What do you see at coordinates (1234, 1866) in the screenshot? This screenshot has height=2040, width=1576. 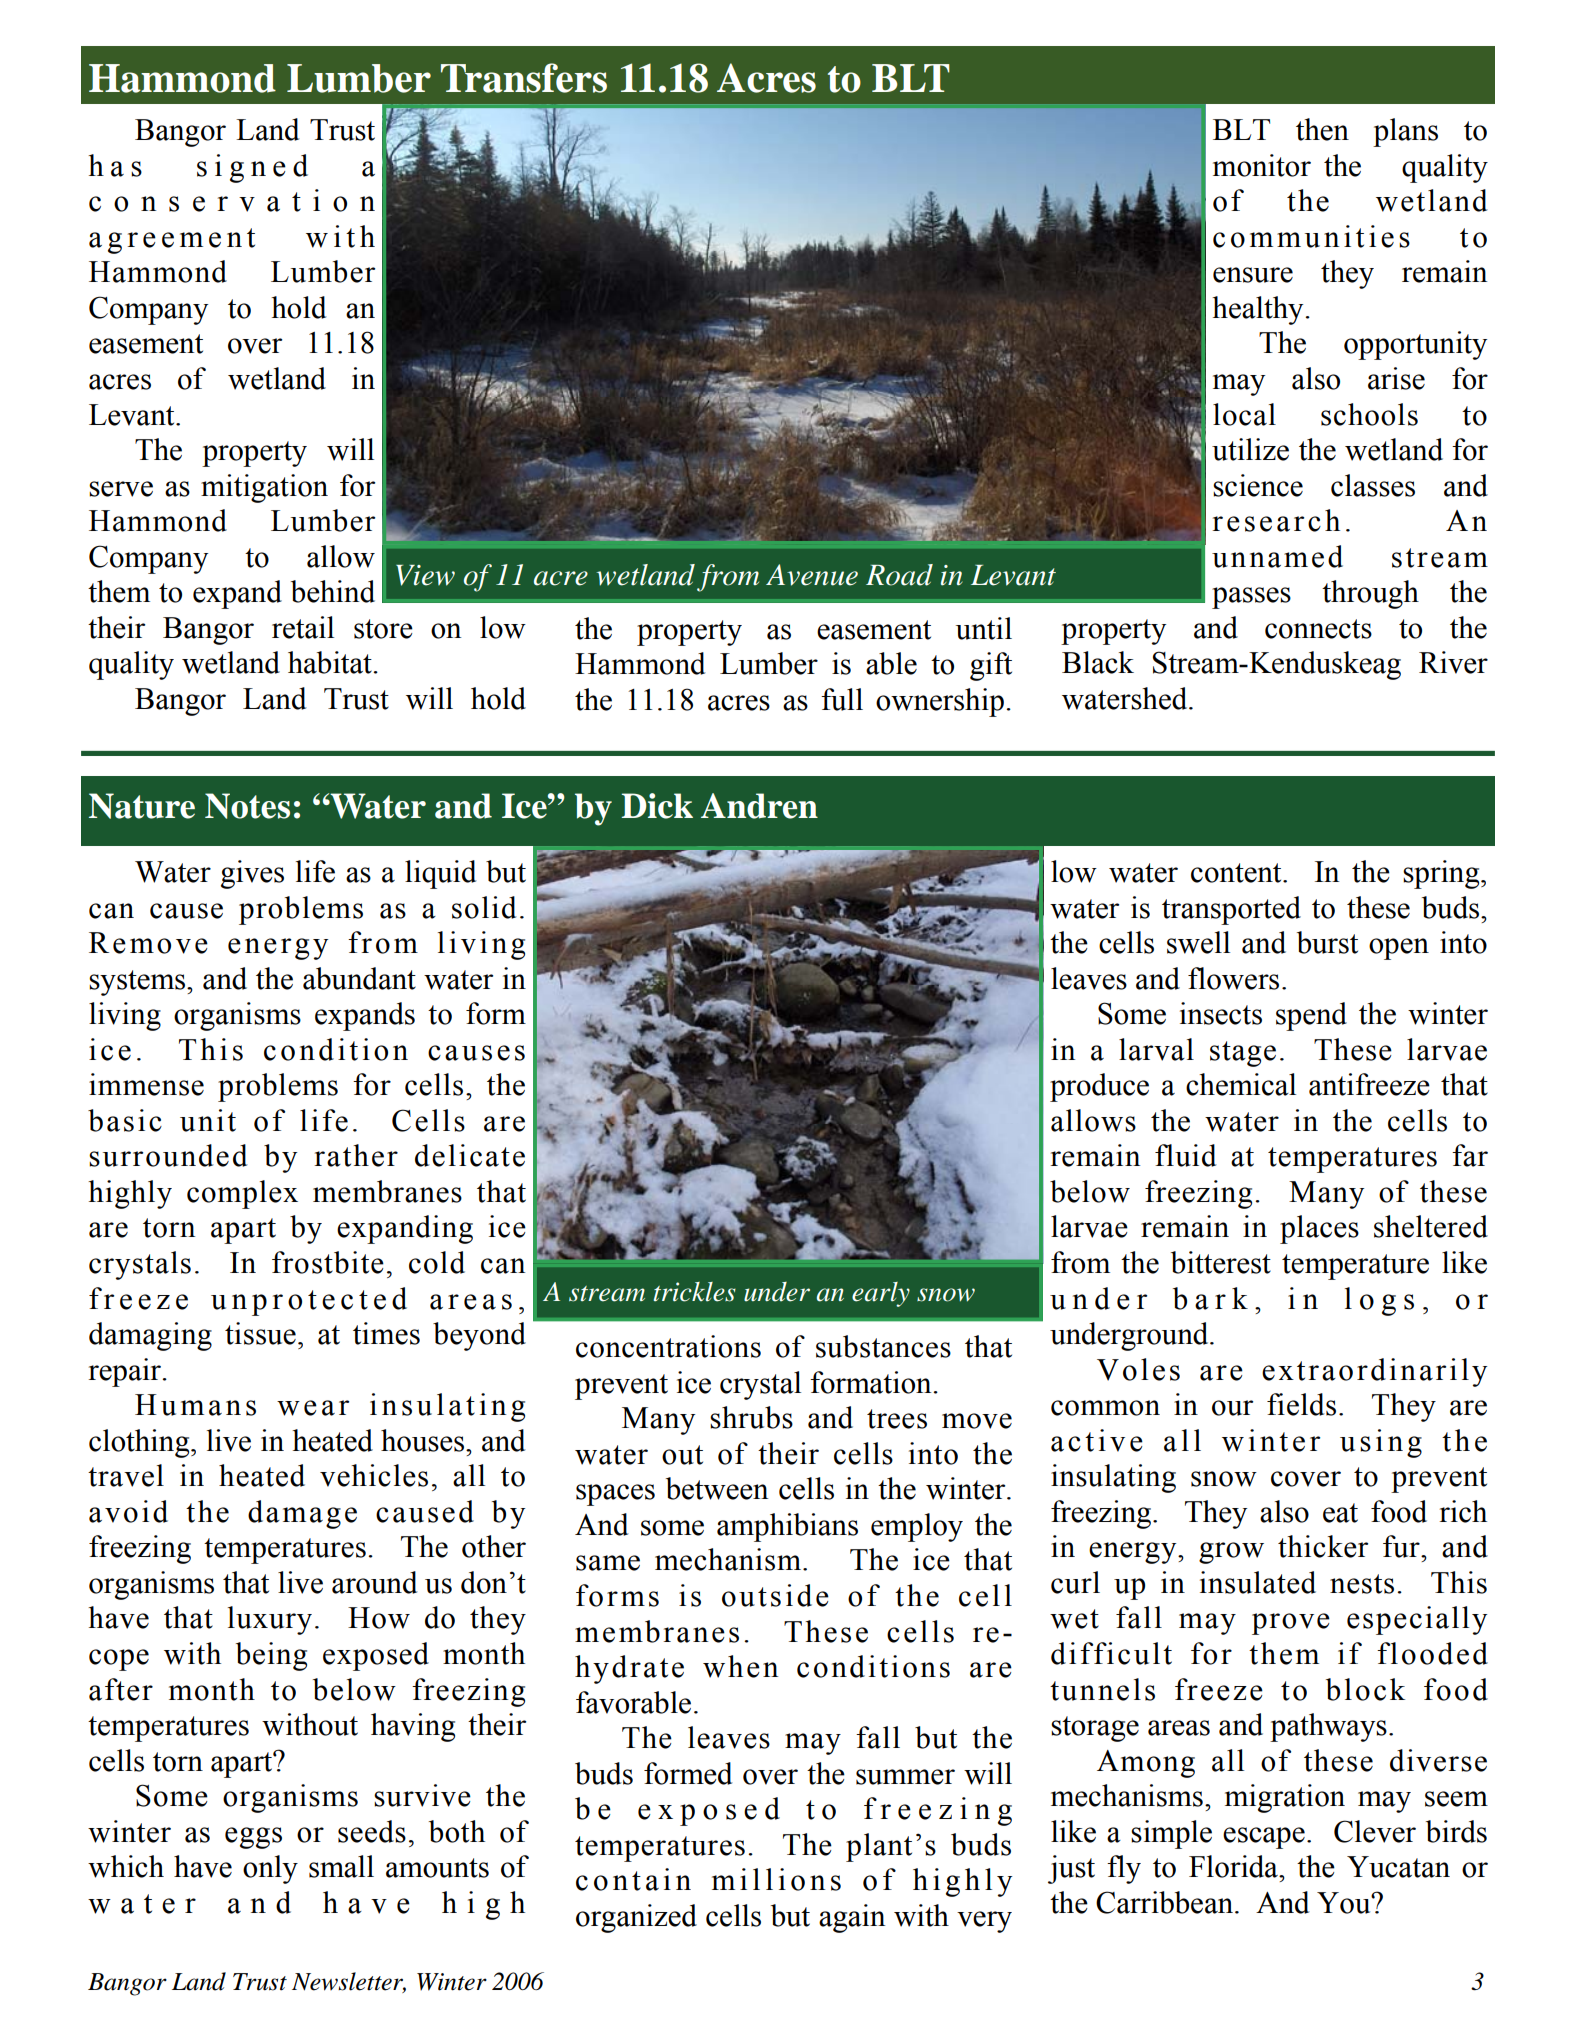 I see `Florida` at bounding box center [1234, 1866].
